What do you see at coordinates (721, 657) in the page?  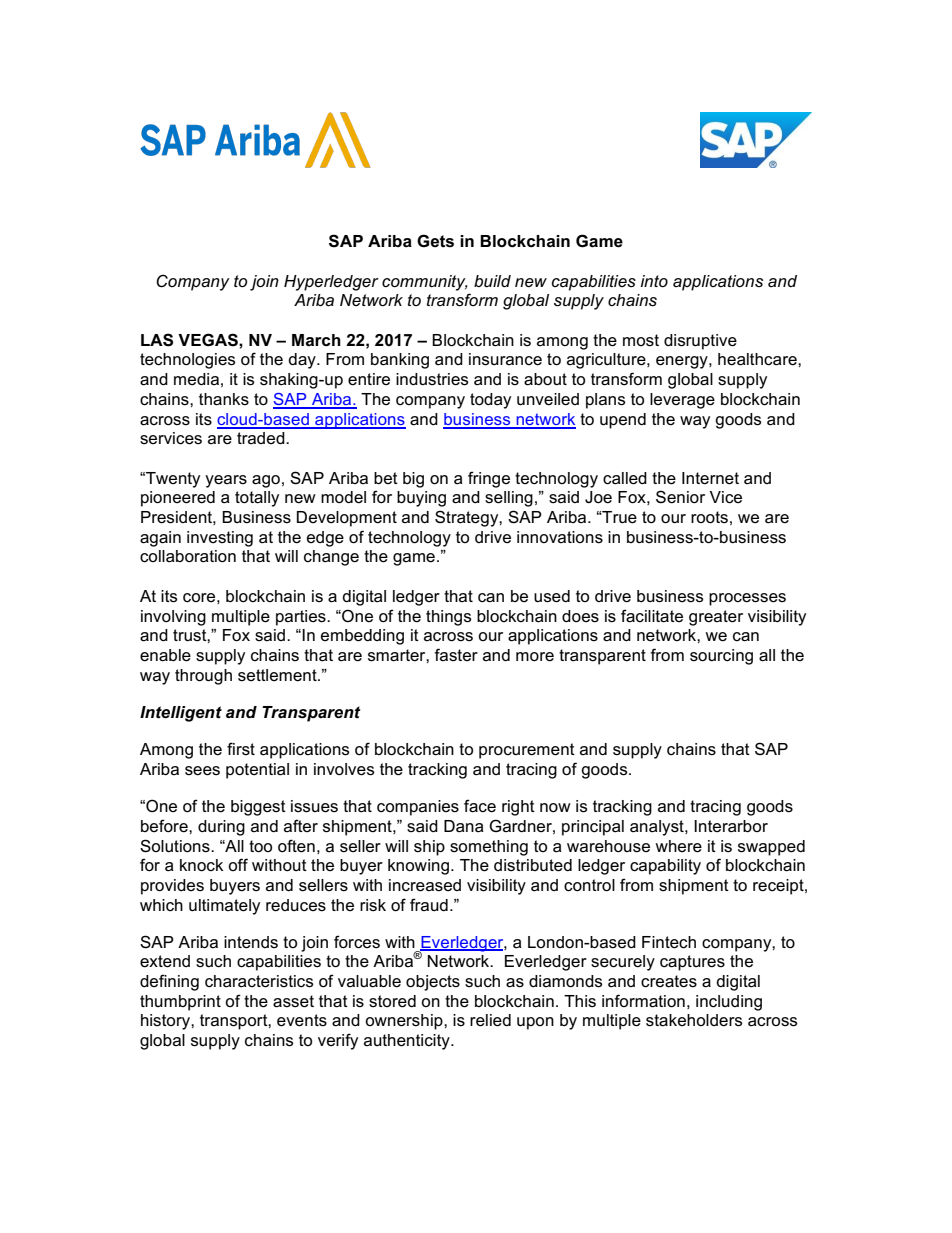 I see `sourcing` at bounding box center [721, 657].
